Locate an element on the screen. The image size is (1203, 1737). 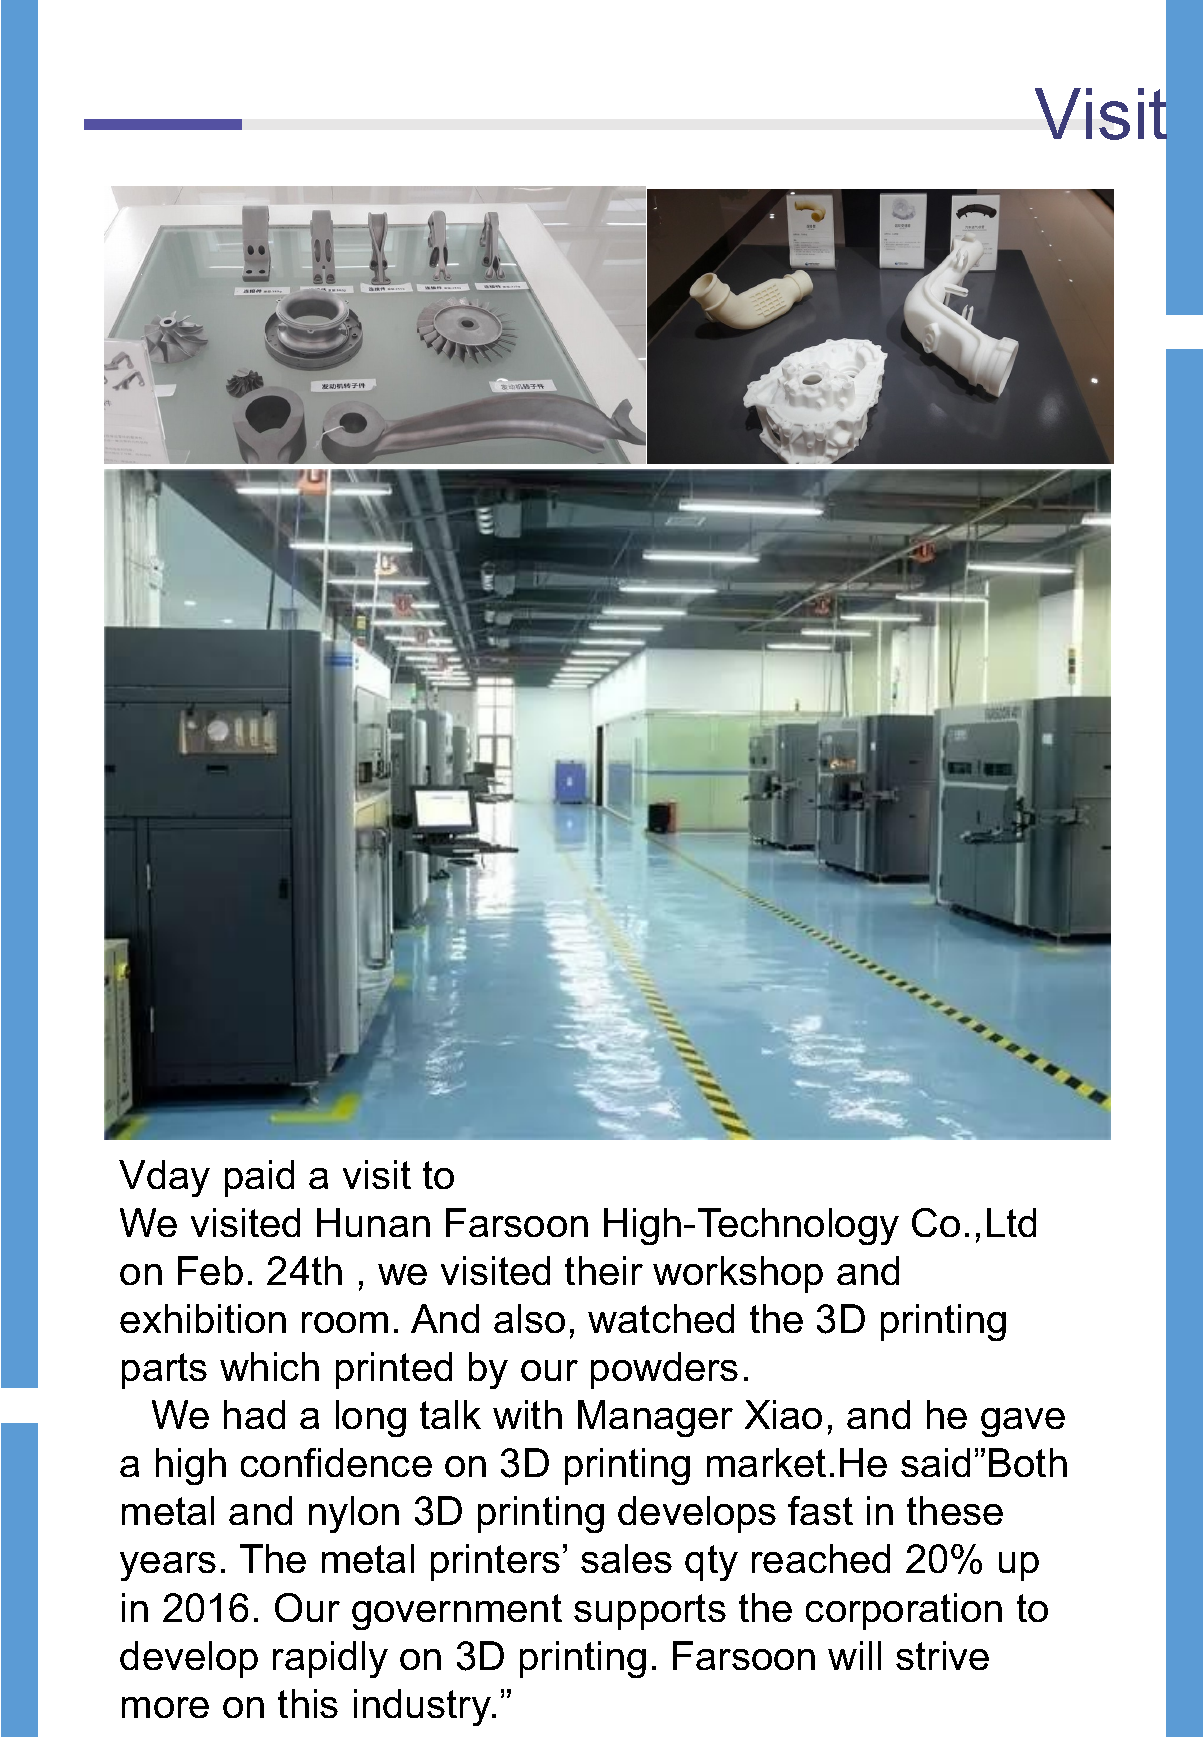
watched is located at coordinates (661, 1318).
